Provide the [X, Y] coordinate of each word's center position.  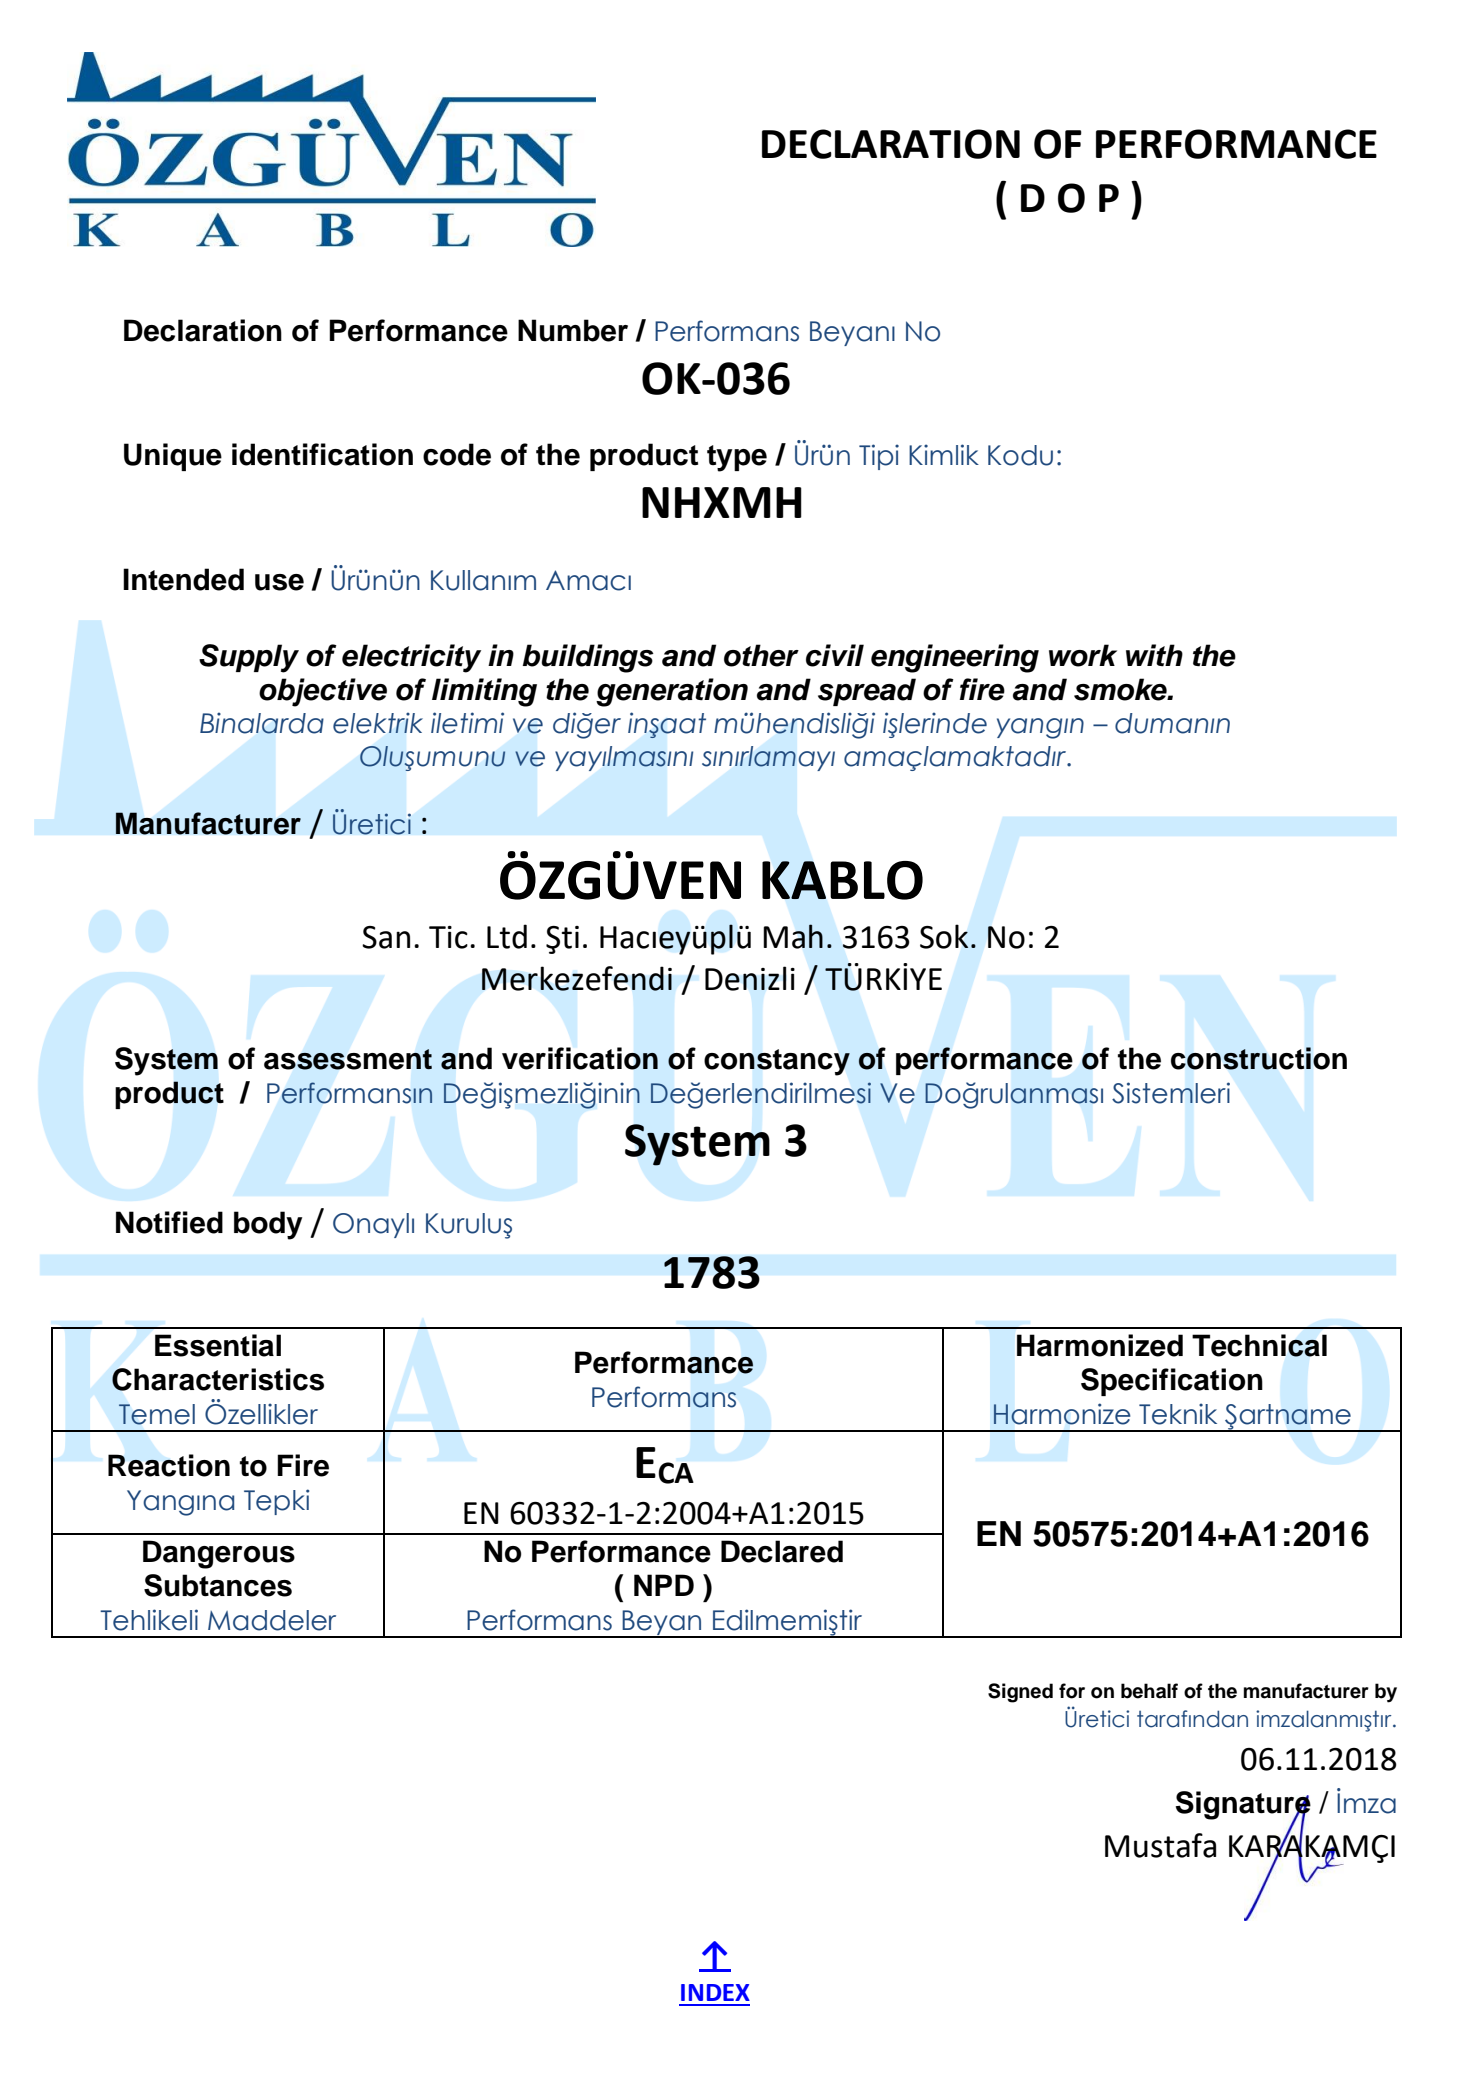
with [1154, 655]
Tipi [879, 457]
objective [323, 692]
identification [322, 454]
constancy [777, 1062]
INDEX [715, 1992]
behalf [1149, 1691]
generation [672, 692]
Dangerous [219, 1554]
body [268, 1225]
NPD [664, 1585]
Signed [1020, 1693]
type [737, 458]
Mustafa [1160, 1845]
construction [1259, 1058]
